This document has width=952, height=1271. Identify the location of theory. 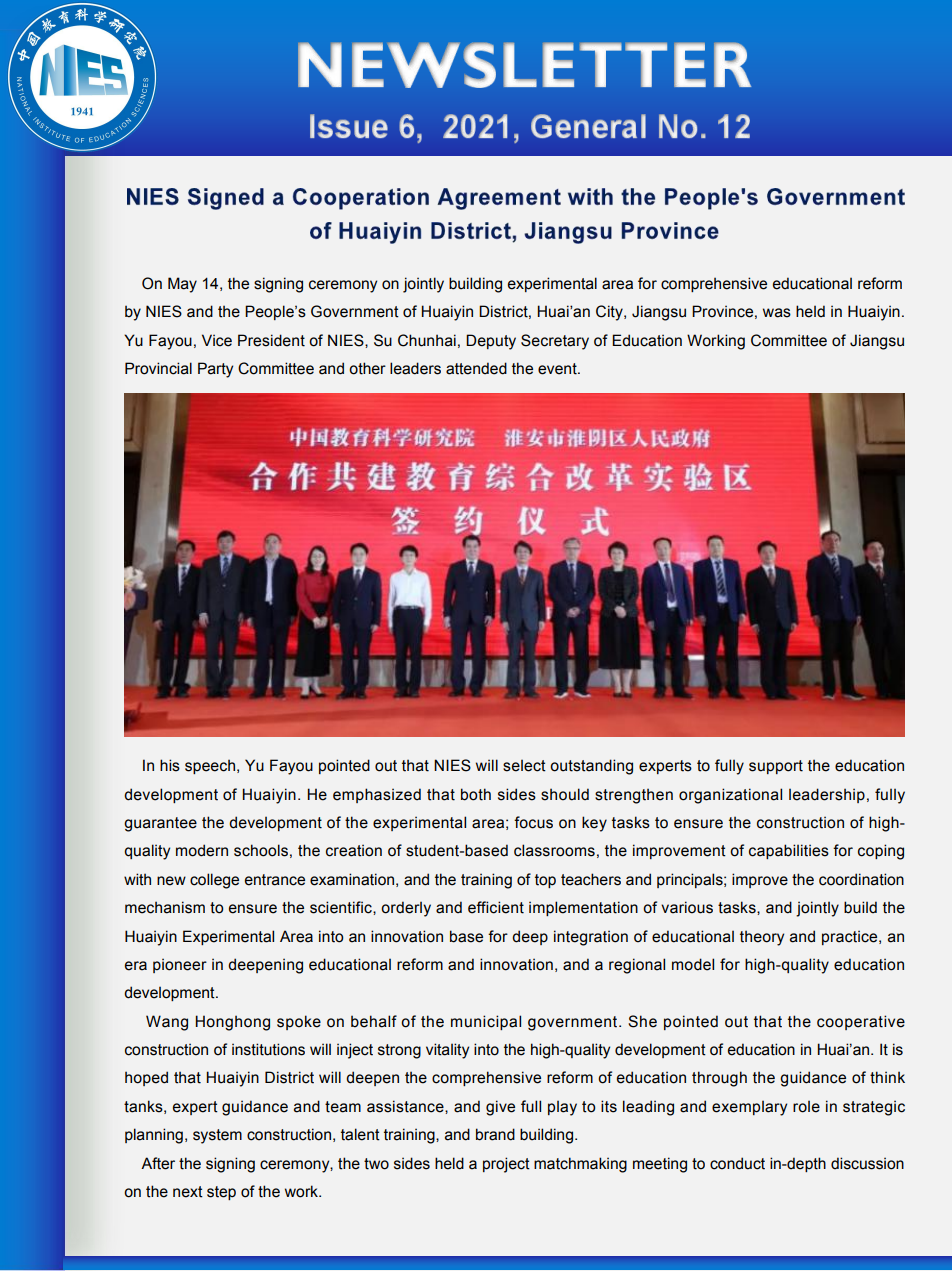
(762, 938).
